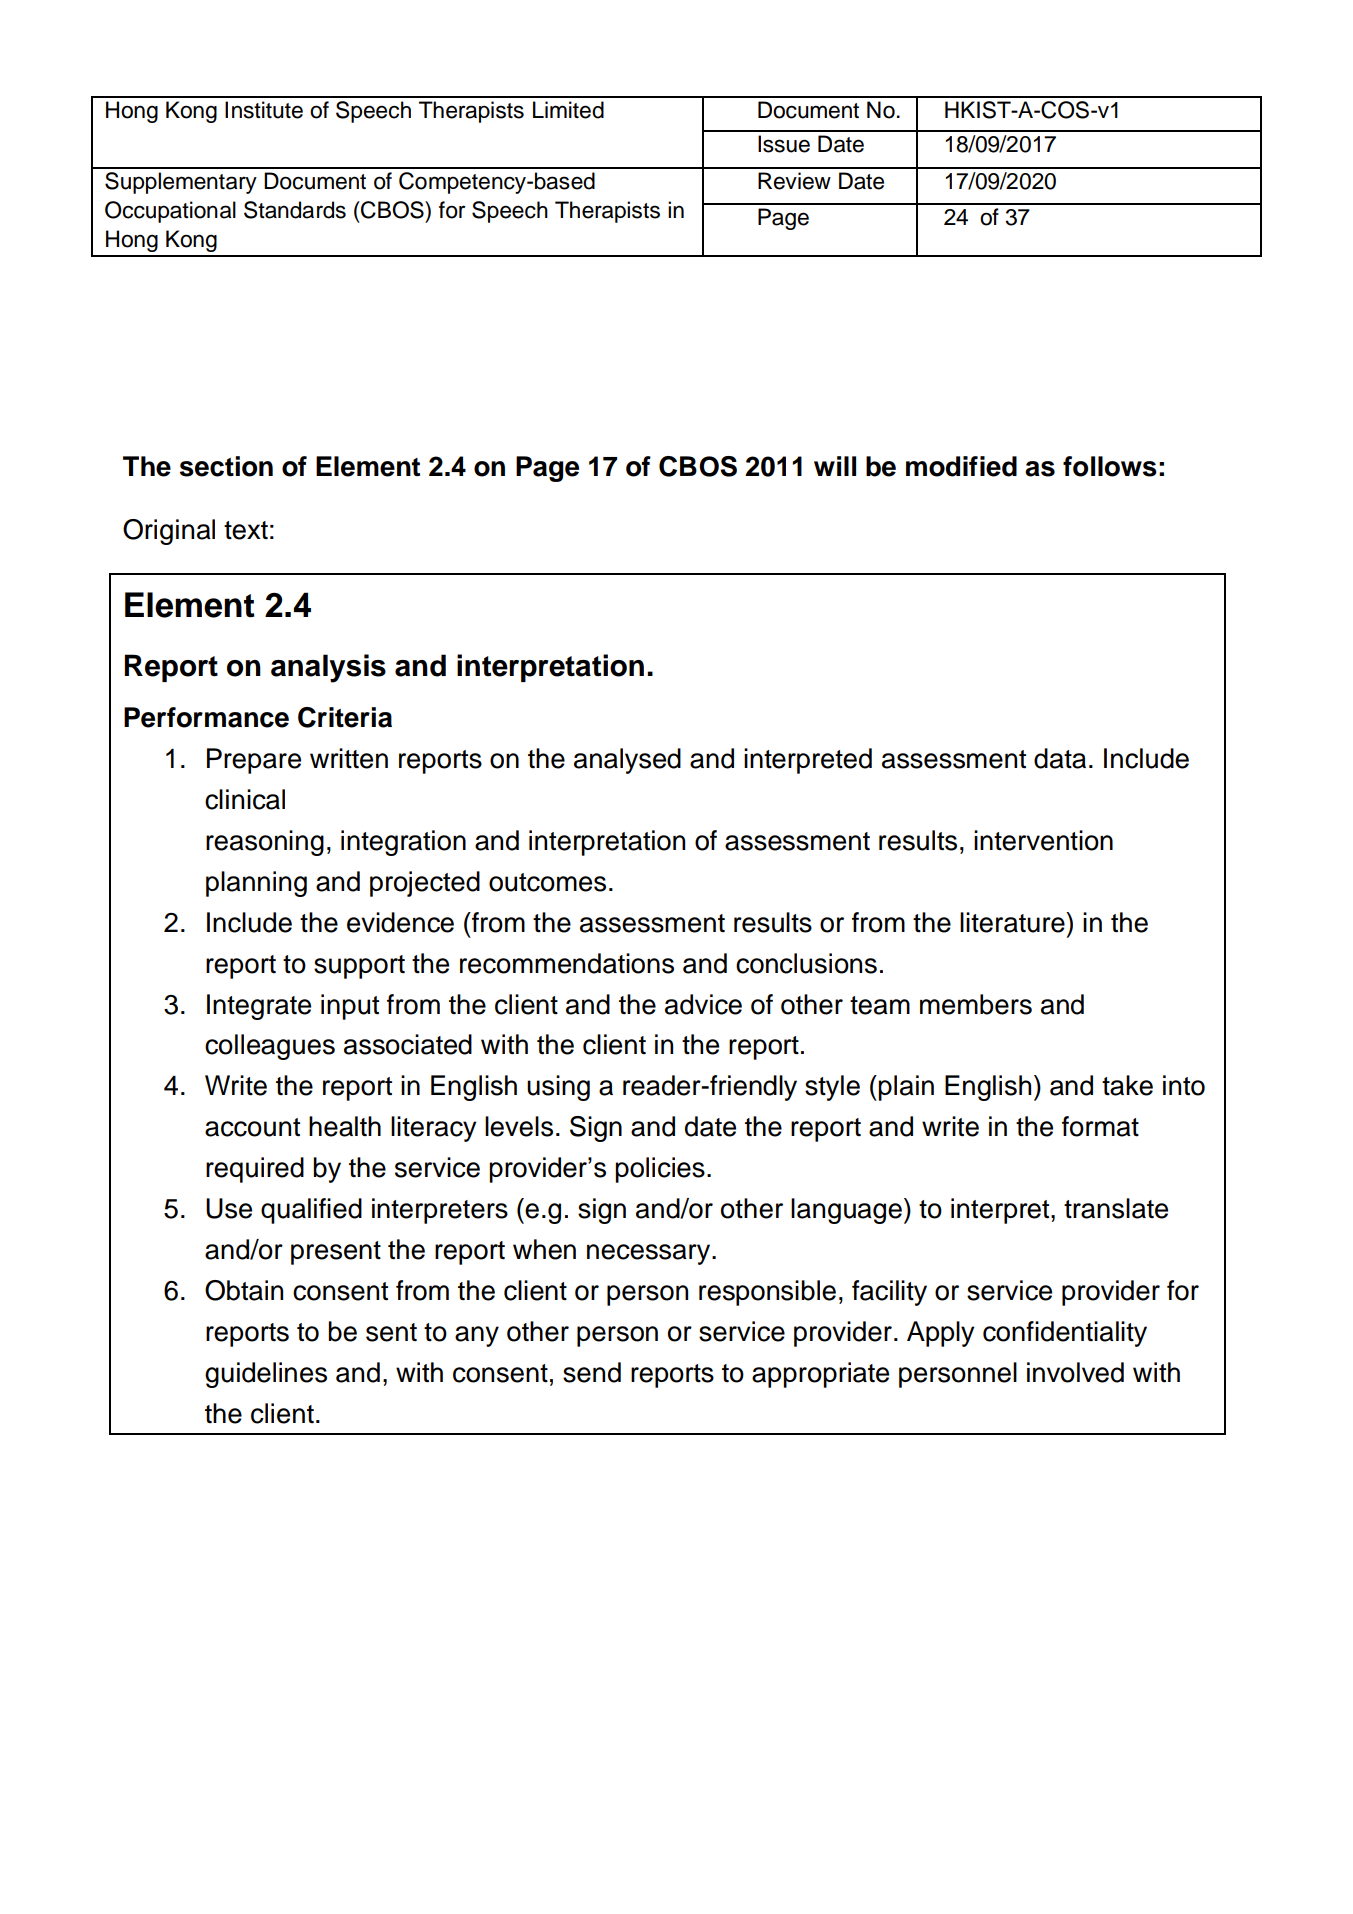  What do you see at coordinates (226, 466) in the document?
I see `section` at bounding box center [226, 466].
